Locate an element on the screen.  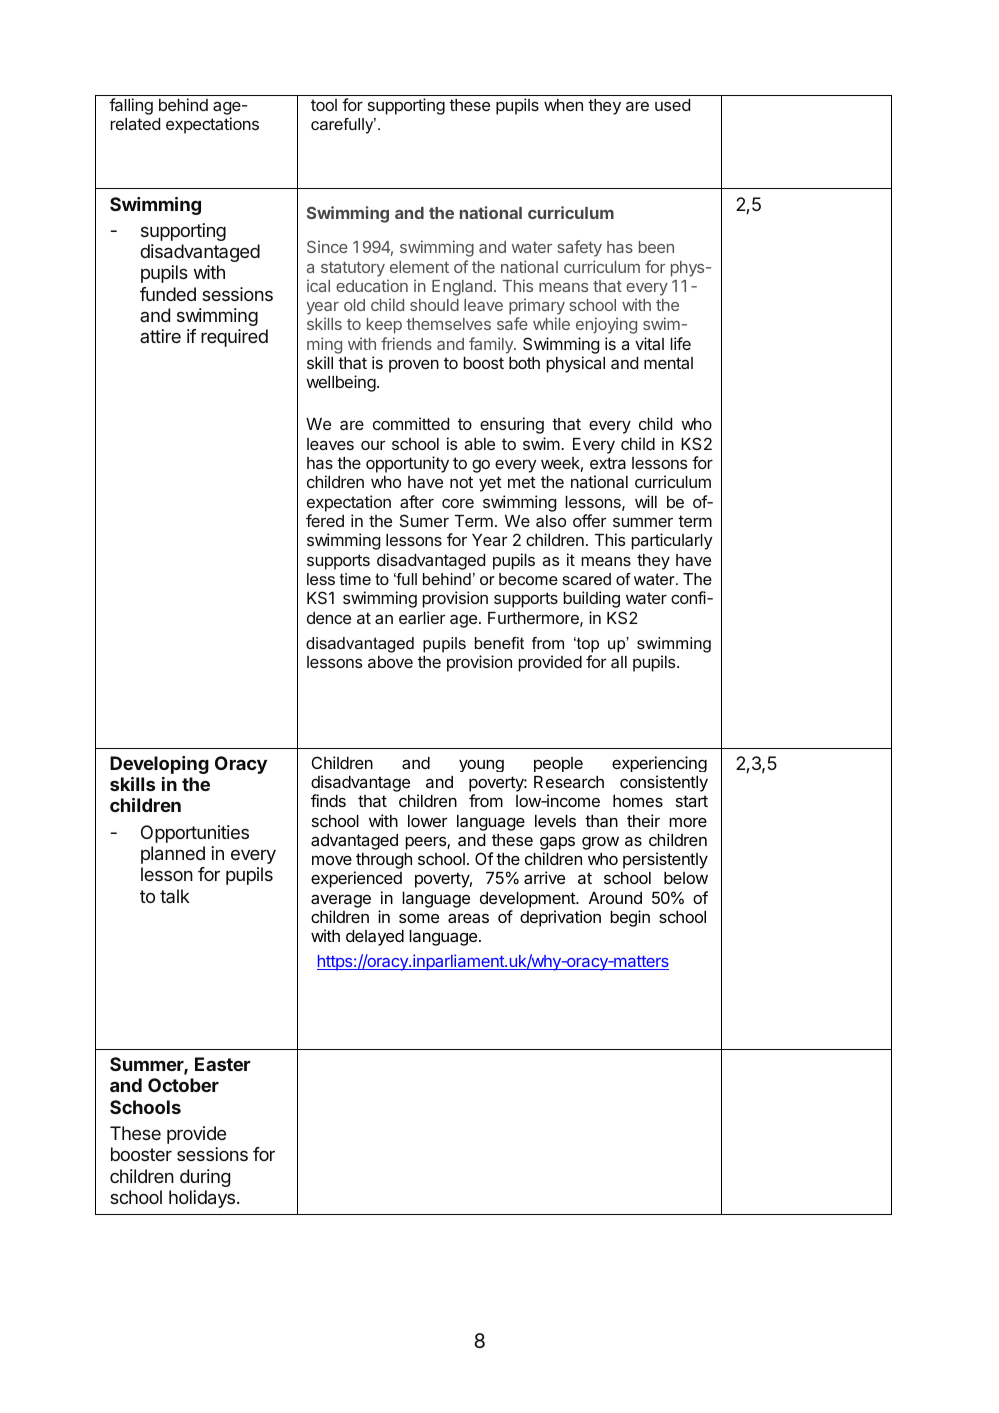
mental is located at coordinates (668, 363).
